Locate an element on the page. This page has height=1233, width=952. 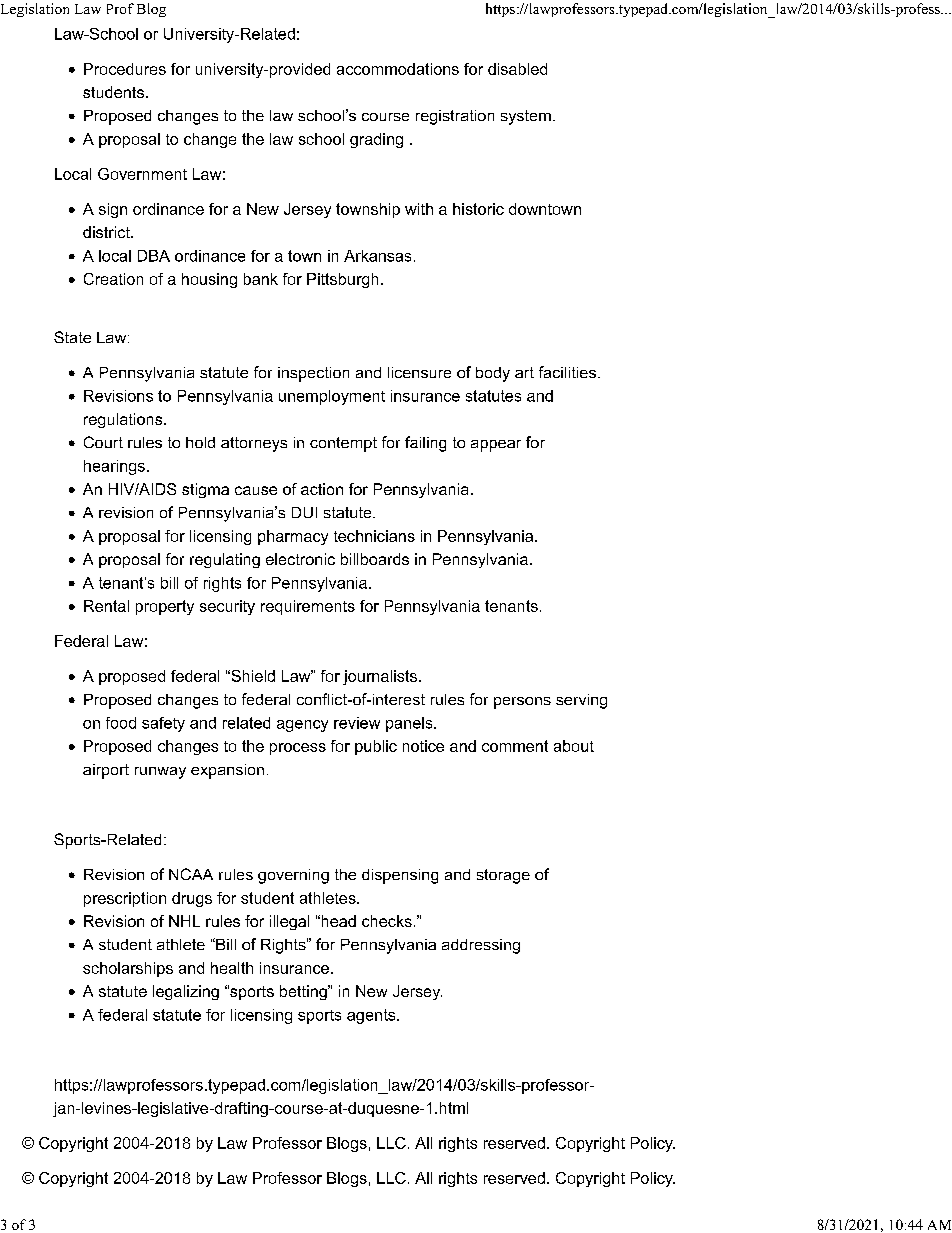
grading is located at coordinates (376, 140).
